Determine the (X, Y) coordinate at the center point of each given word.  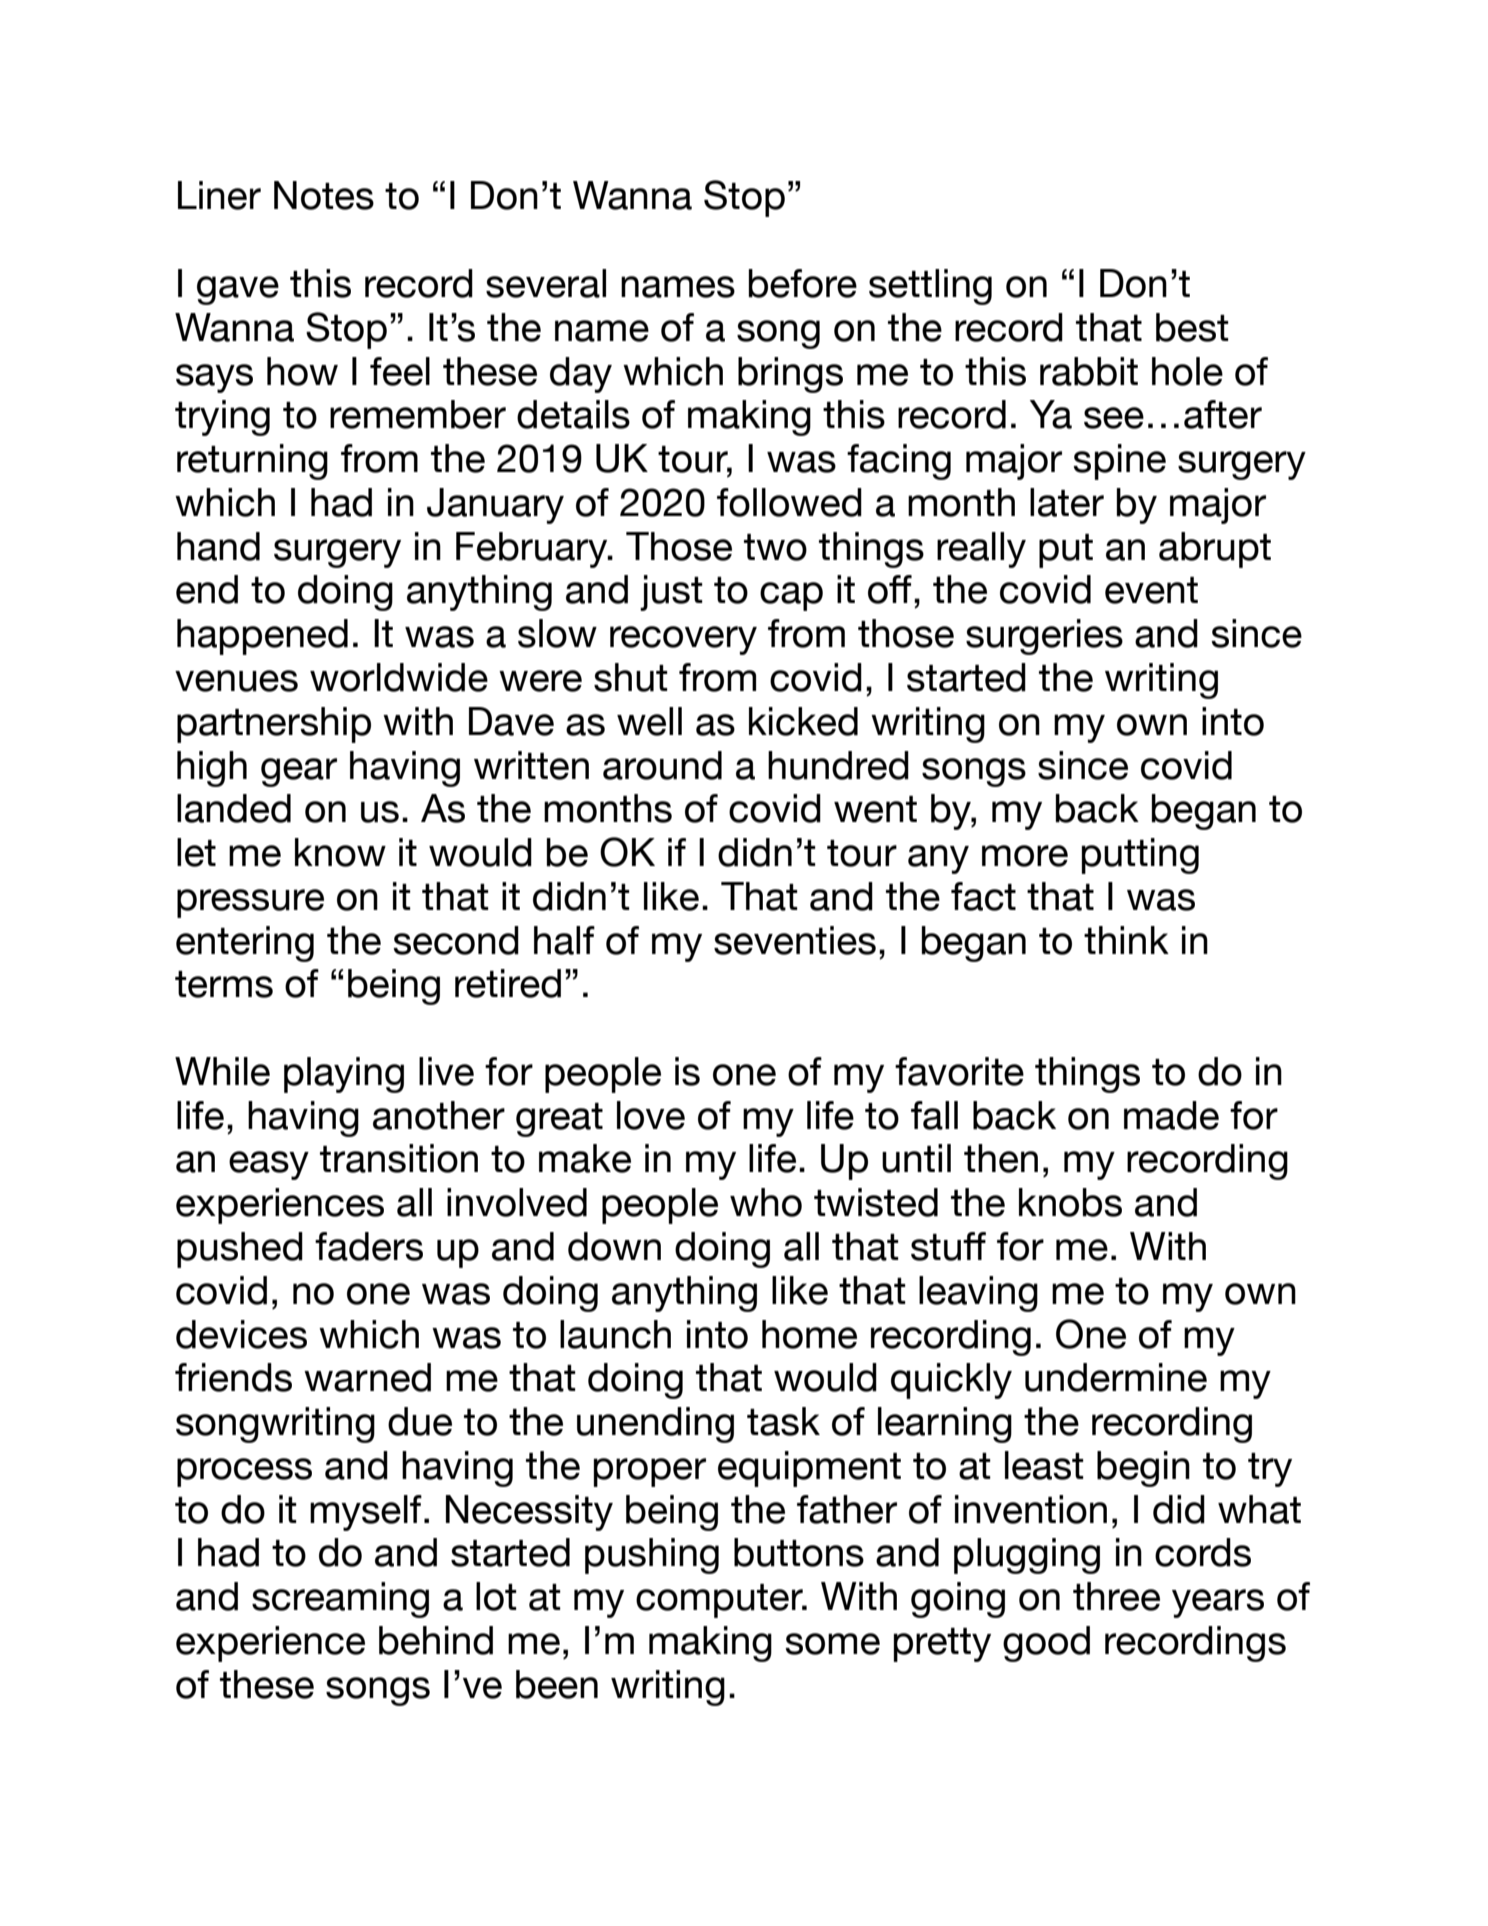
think (1126, 940)
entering (245, 944)
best (1192, 327)
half (564, 940)
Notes (324, 195)
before (803, 283)
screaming (340, 1600)
